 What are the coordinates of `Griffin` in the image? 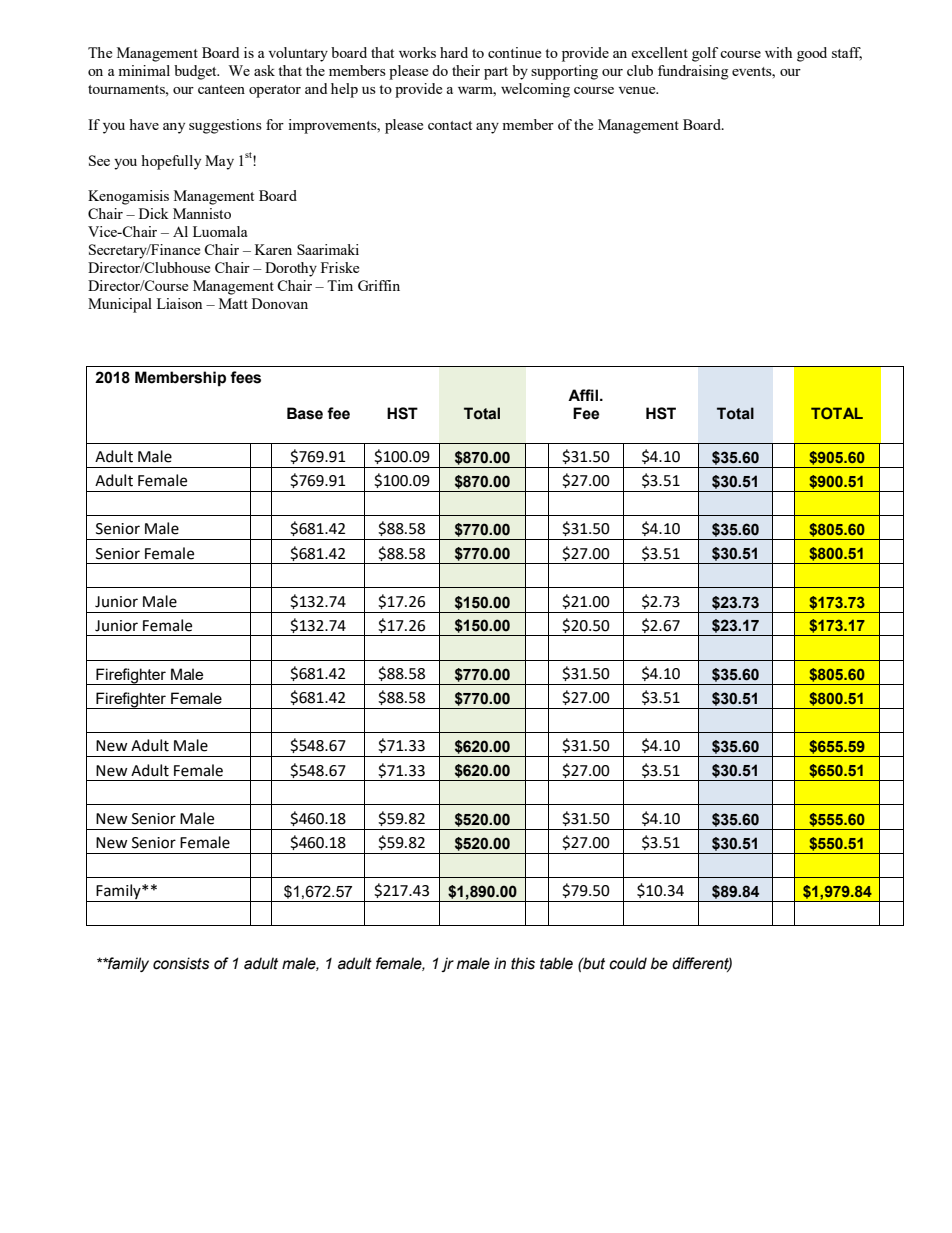 It's located at (379, 285).
